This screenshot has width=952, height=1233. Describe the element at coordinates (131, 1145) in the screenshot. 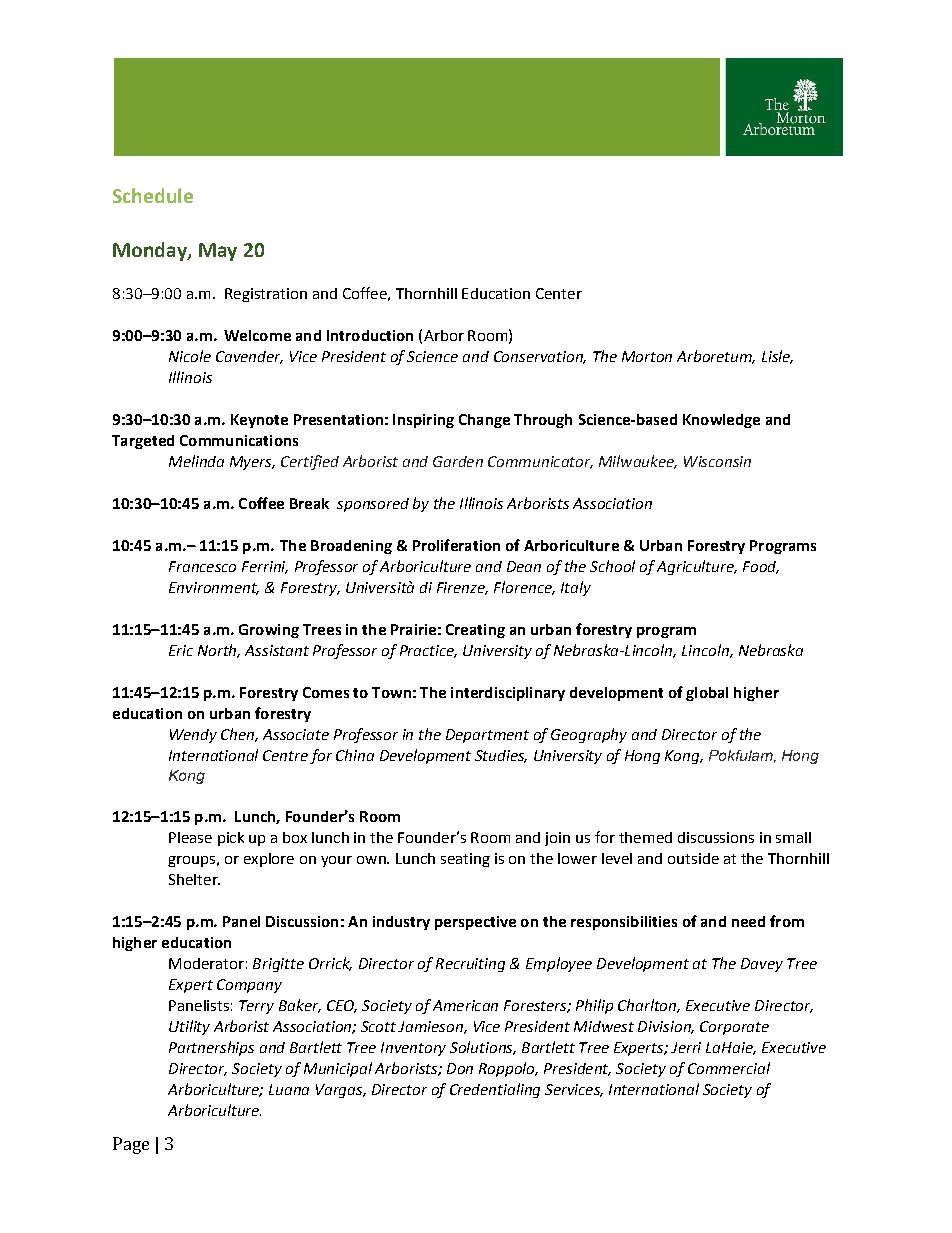

I see `Page` at that location.
